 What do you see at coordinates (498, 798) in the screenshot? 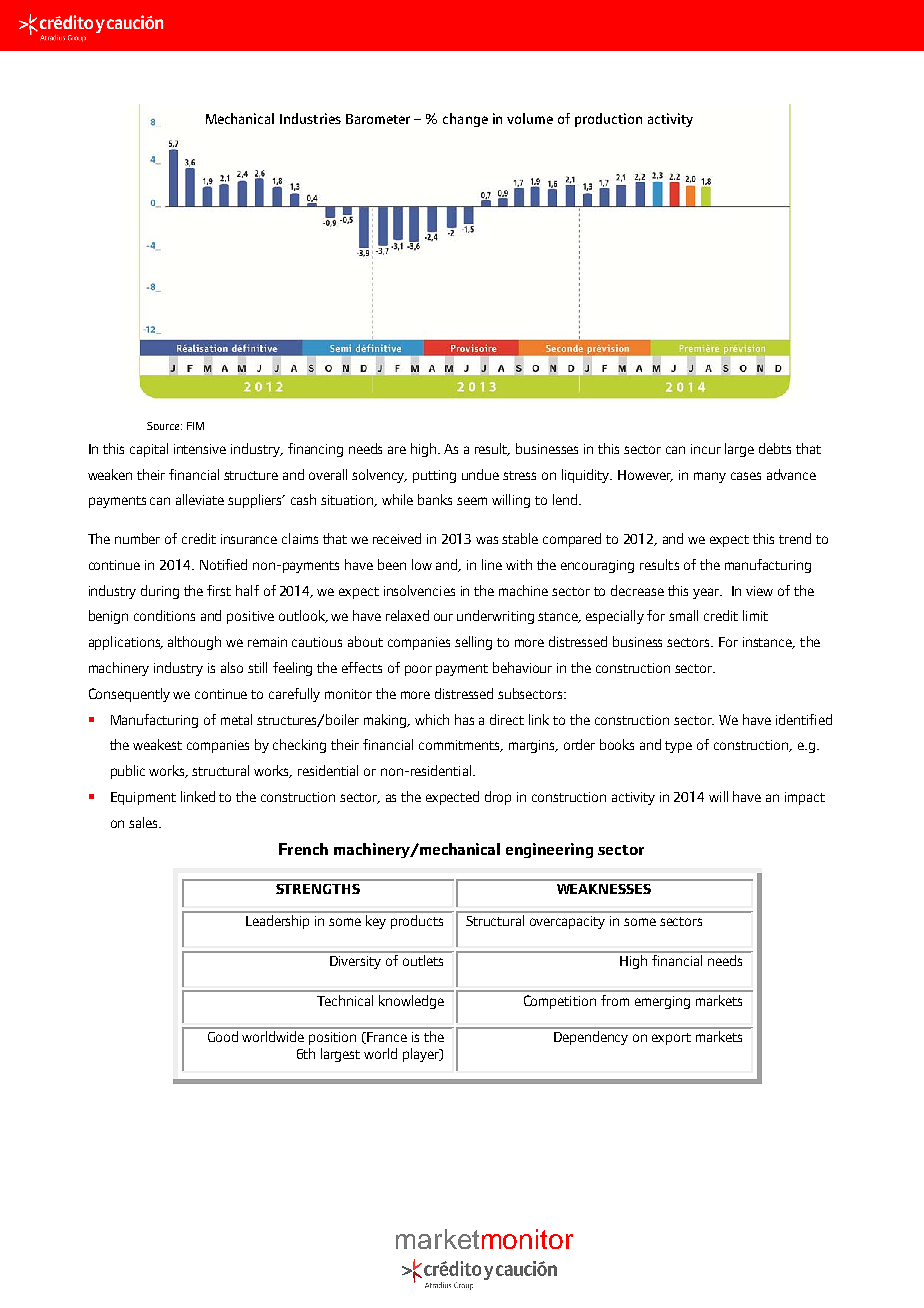
I see `drop` at bounding box center [498, 798].
